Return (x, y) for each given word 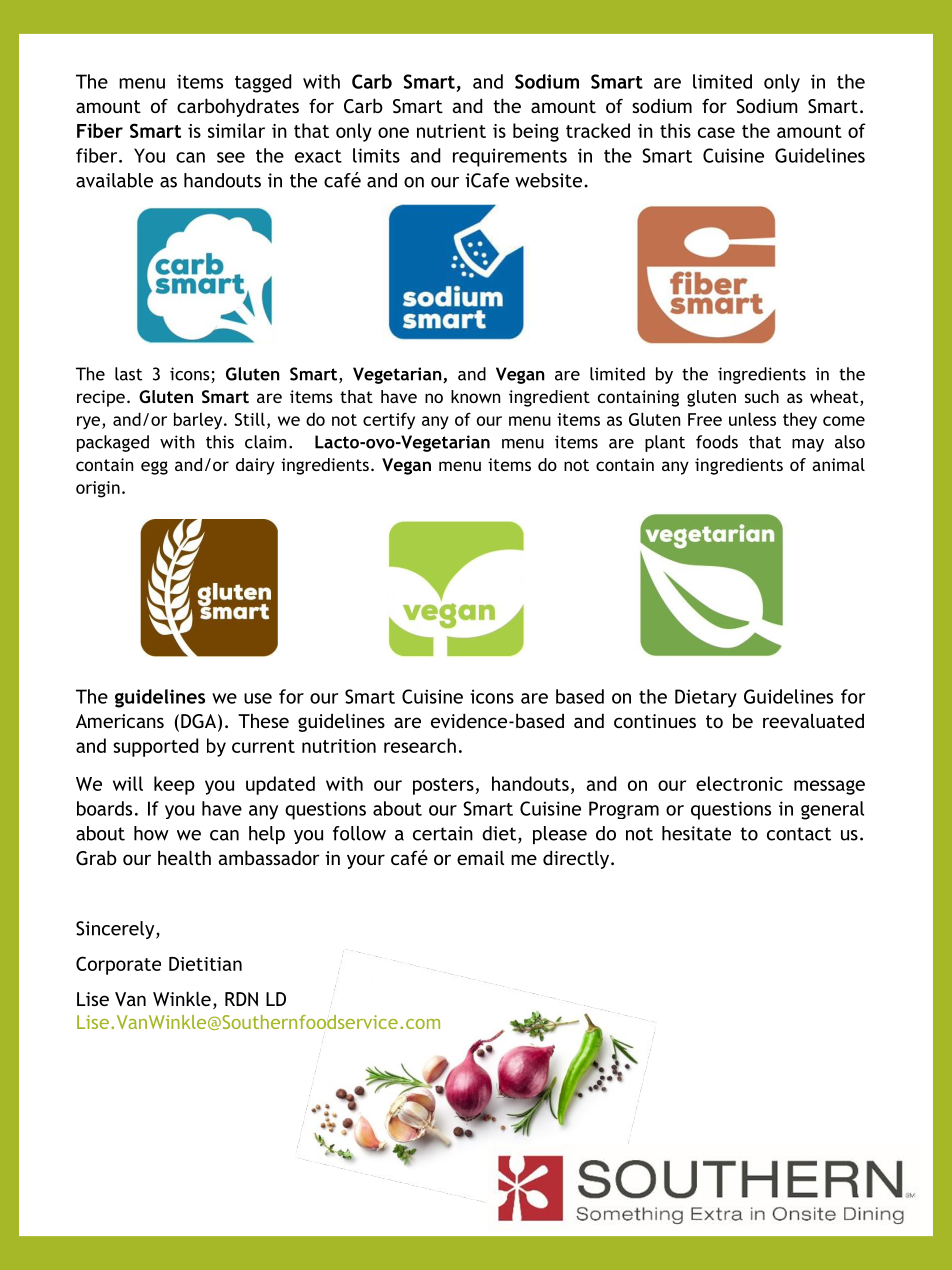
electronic (739, 783)
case (716, 132)
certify (389, 421)
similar (236, 130)
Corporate (118, 965)
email (480, 857)
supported (155, 747)
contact (799, 834)
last (128, 374)
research (420, 745)
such (762, 396)
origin (98, 489)
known (475, 396)
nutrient (451, 131)
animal (838, 464)
